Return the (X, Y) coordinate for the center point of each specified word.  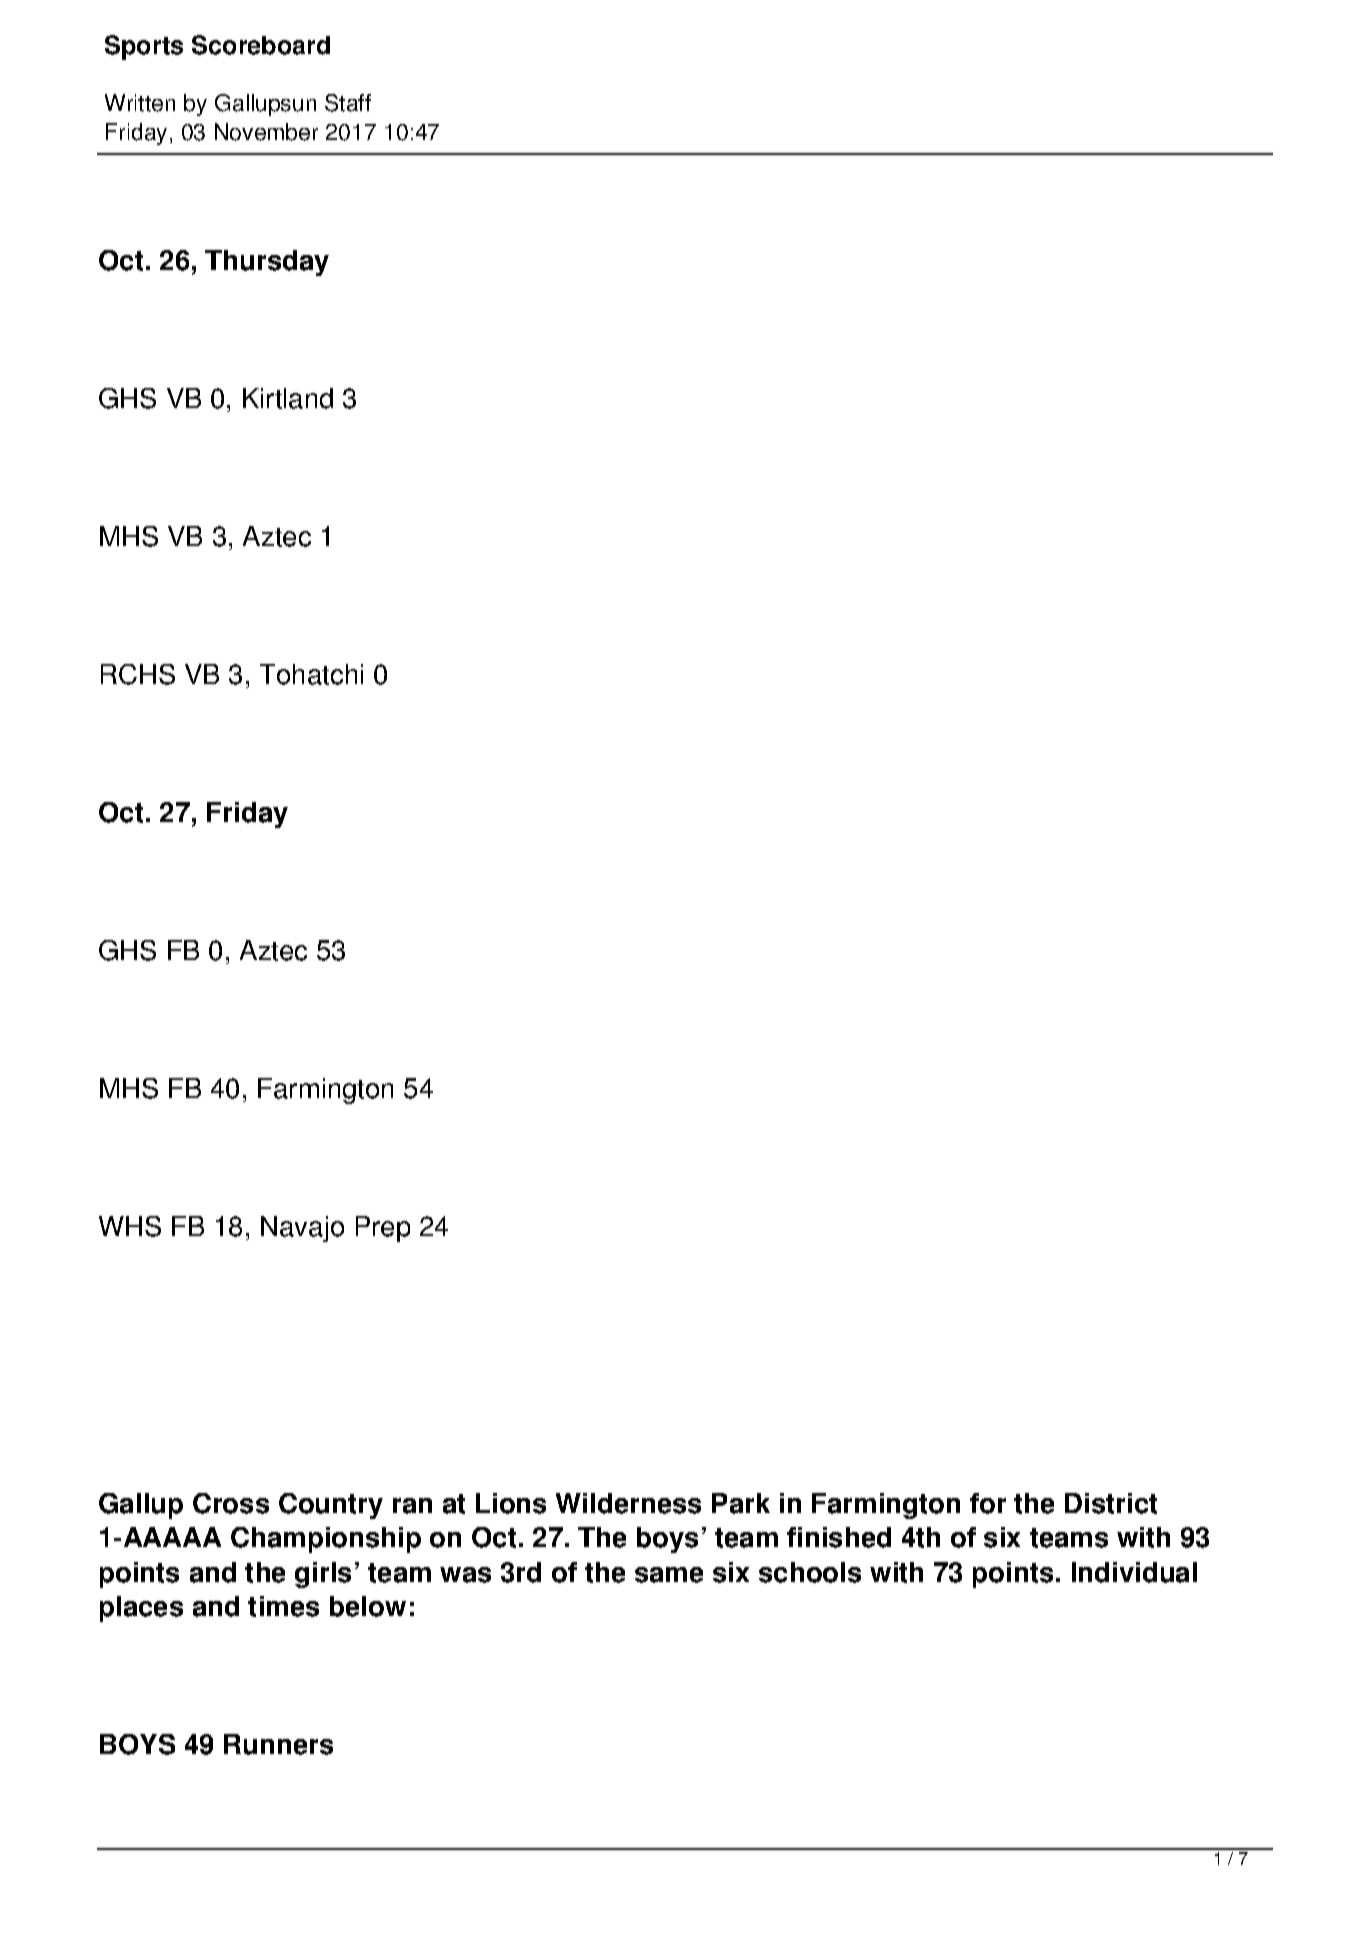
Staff (348, 103)
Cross (231, 1503)
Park (741, 1503)
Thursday (267, 263)
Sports (144, 47)
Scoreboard (261, 45)
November (266, 132)
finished (839, 1537)
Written (140, 103)
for (988, 1503)
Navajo (302, 1229)
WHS (130, 1226)
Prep (383, 1229)
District (1111, 1503)
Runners (278, 1744)
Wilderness (628, 1503)
